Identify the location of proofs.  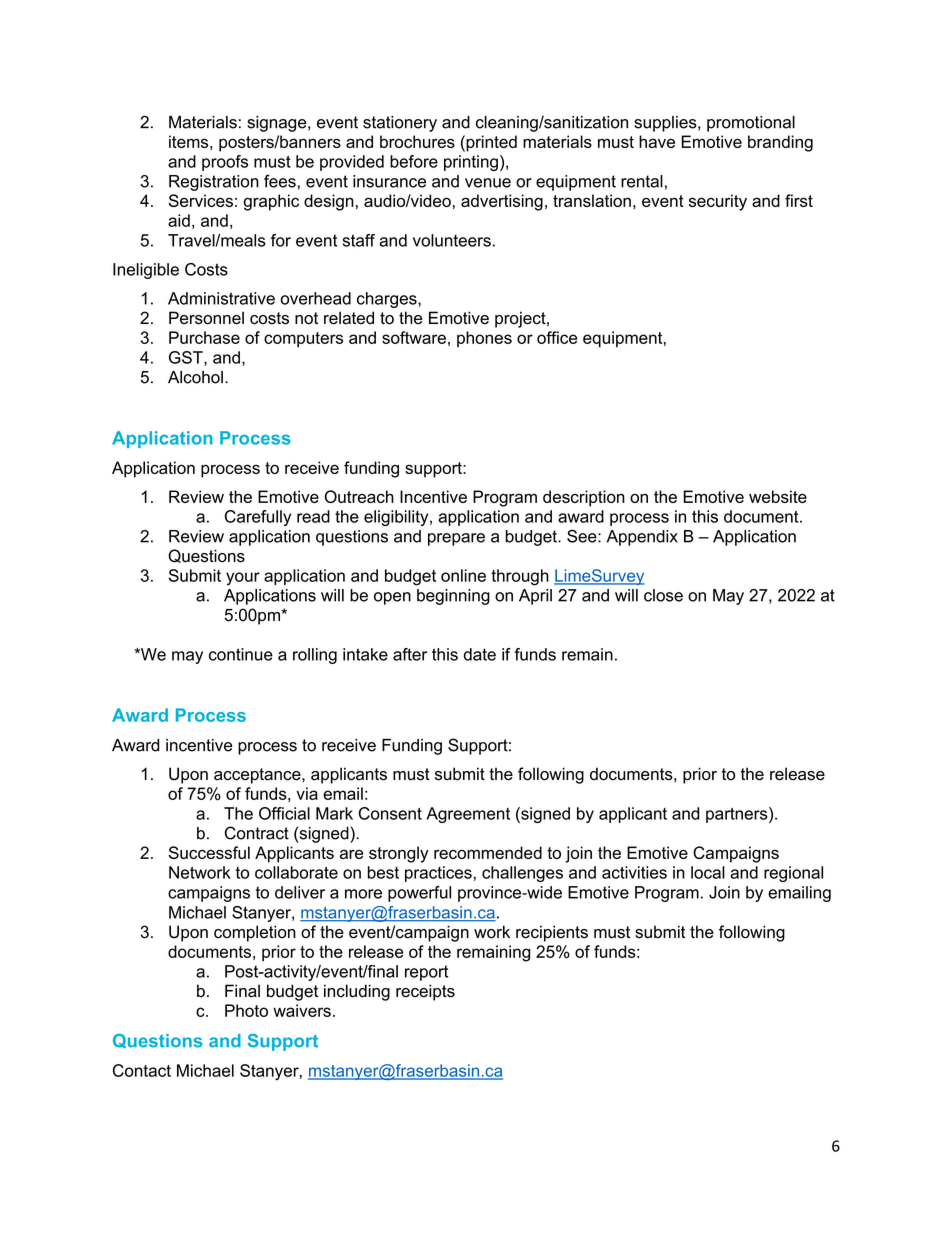
(225, 163).
